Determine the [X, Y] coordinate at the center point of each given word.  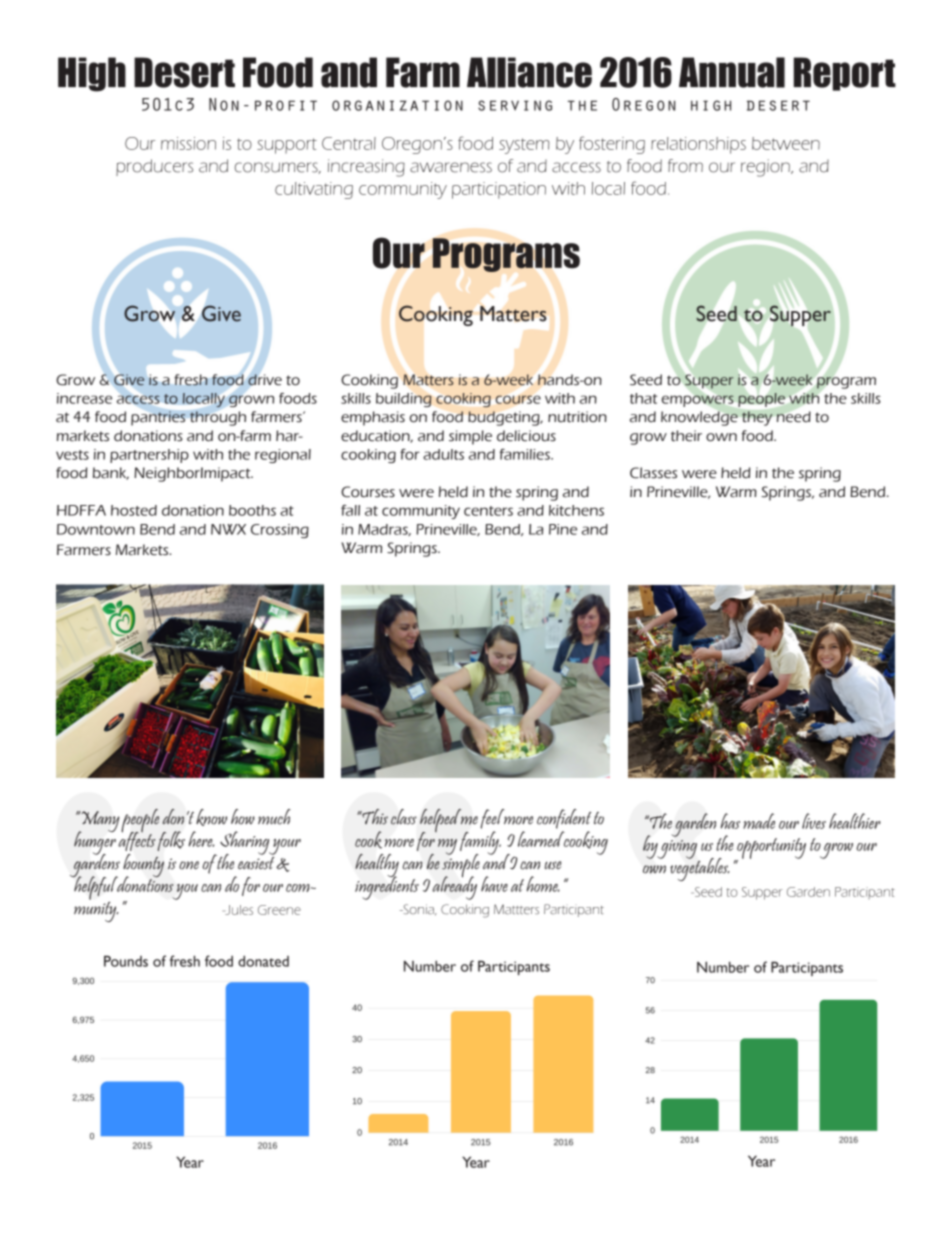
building [404, 400]
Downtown [96, 529]
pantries [158, 418]
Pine [563, 529]
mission [188, 143]
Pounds [126, 961]
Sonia [418, 909]
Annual [732, 72]
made [759, 821]
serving [515, 105]
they [757, 418]
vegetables [700, 868]
